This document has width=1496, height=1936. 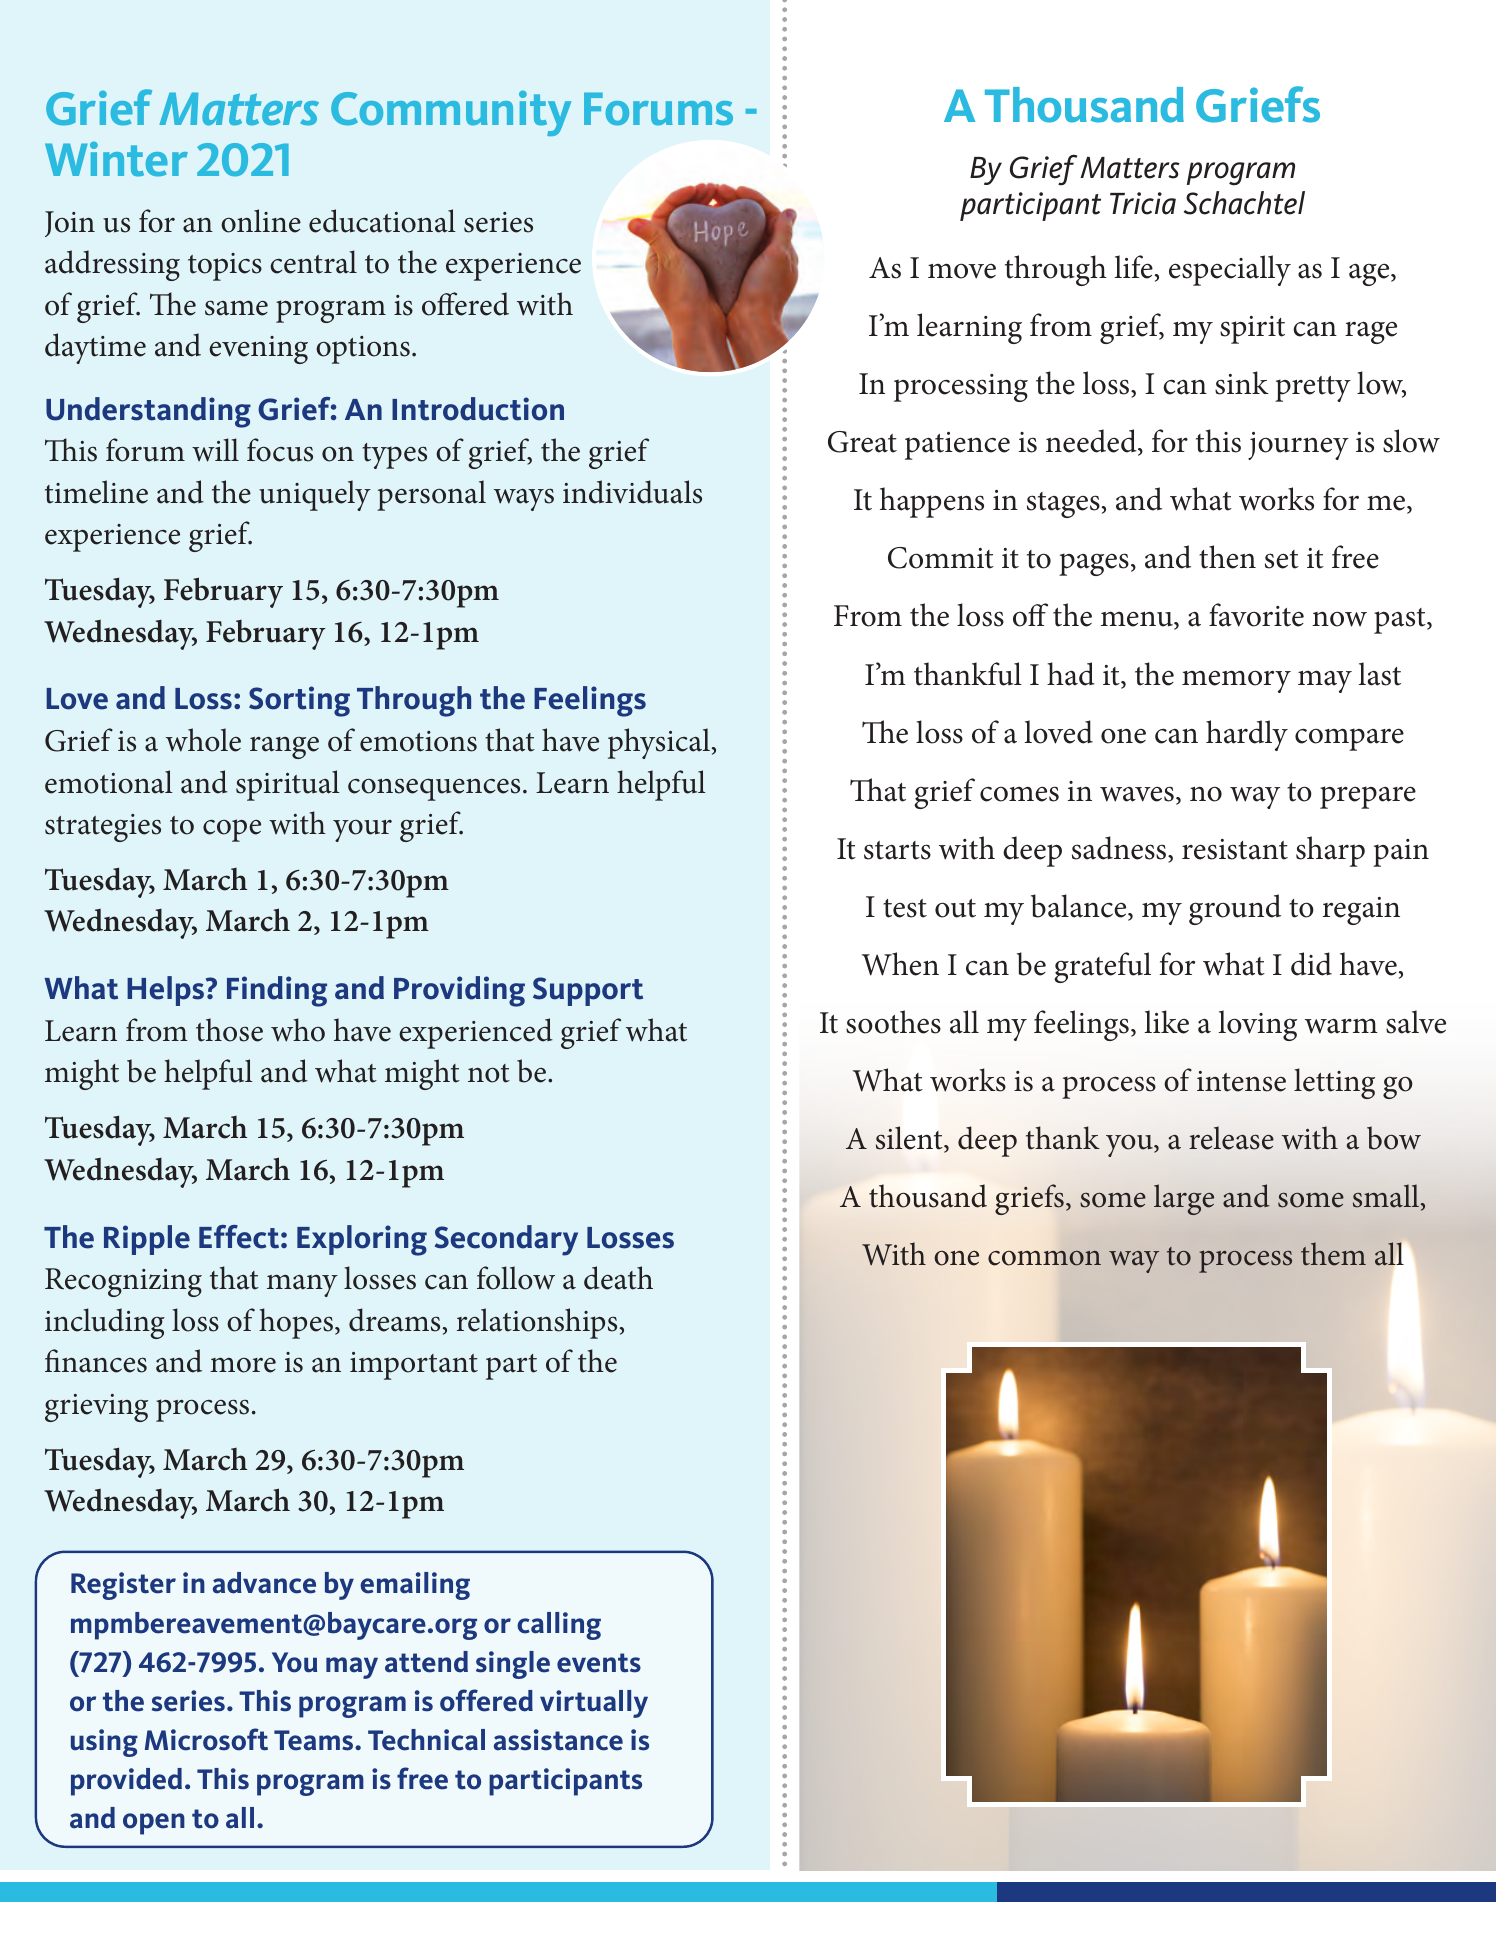 I want to click on uniquely, so click(x=315, y=495).
